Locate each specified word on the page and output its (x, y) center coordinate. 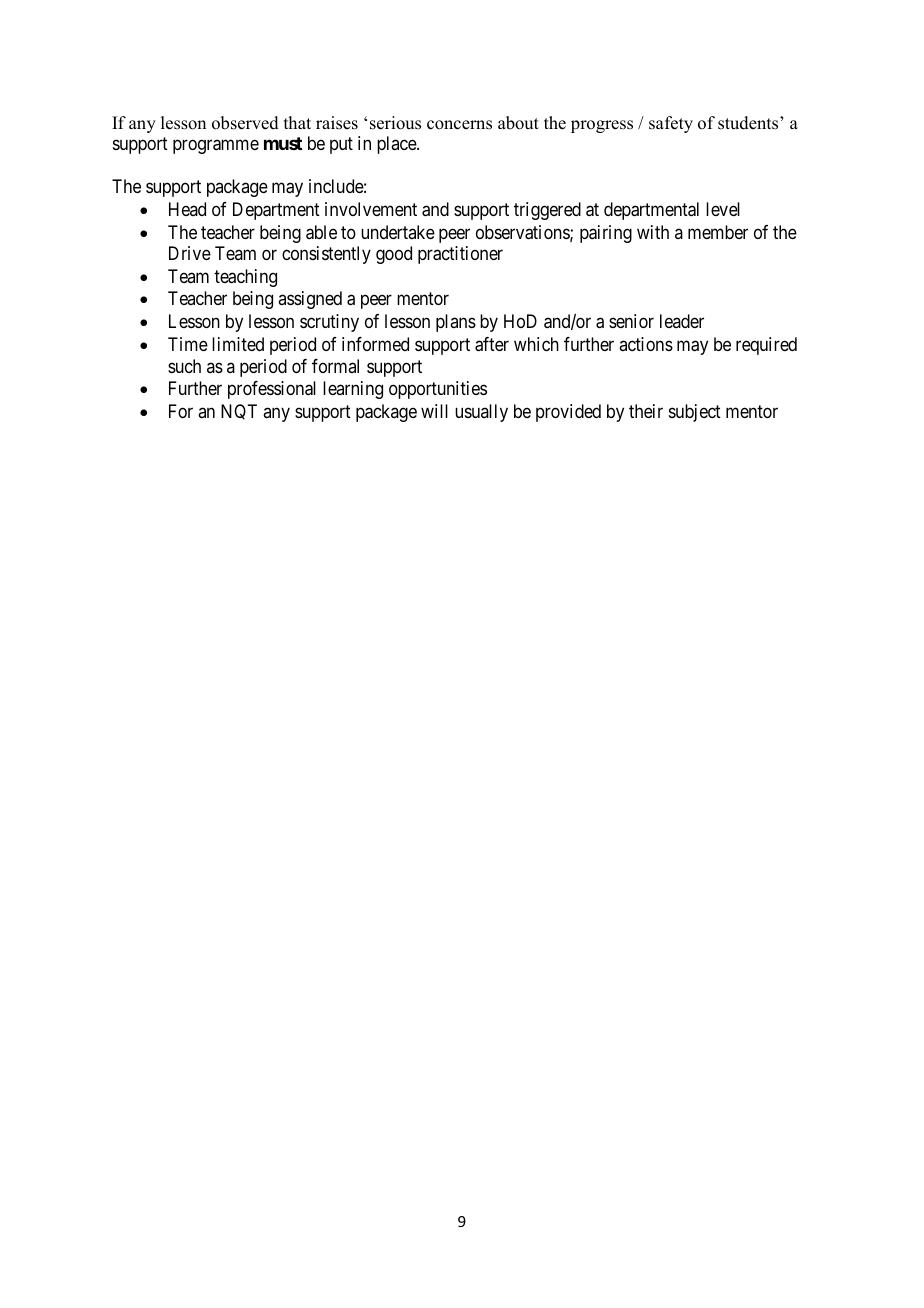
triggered (547, 211)
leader (682, 321)
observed (245, 123)
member (718, 232)
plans (456, 323)
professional (272, 390)
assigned (310, 300)
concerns (459, 125)
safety (671, 124)
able (321, 232)
